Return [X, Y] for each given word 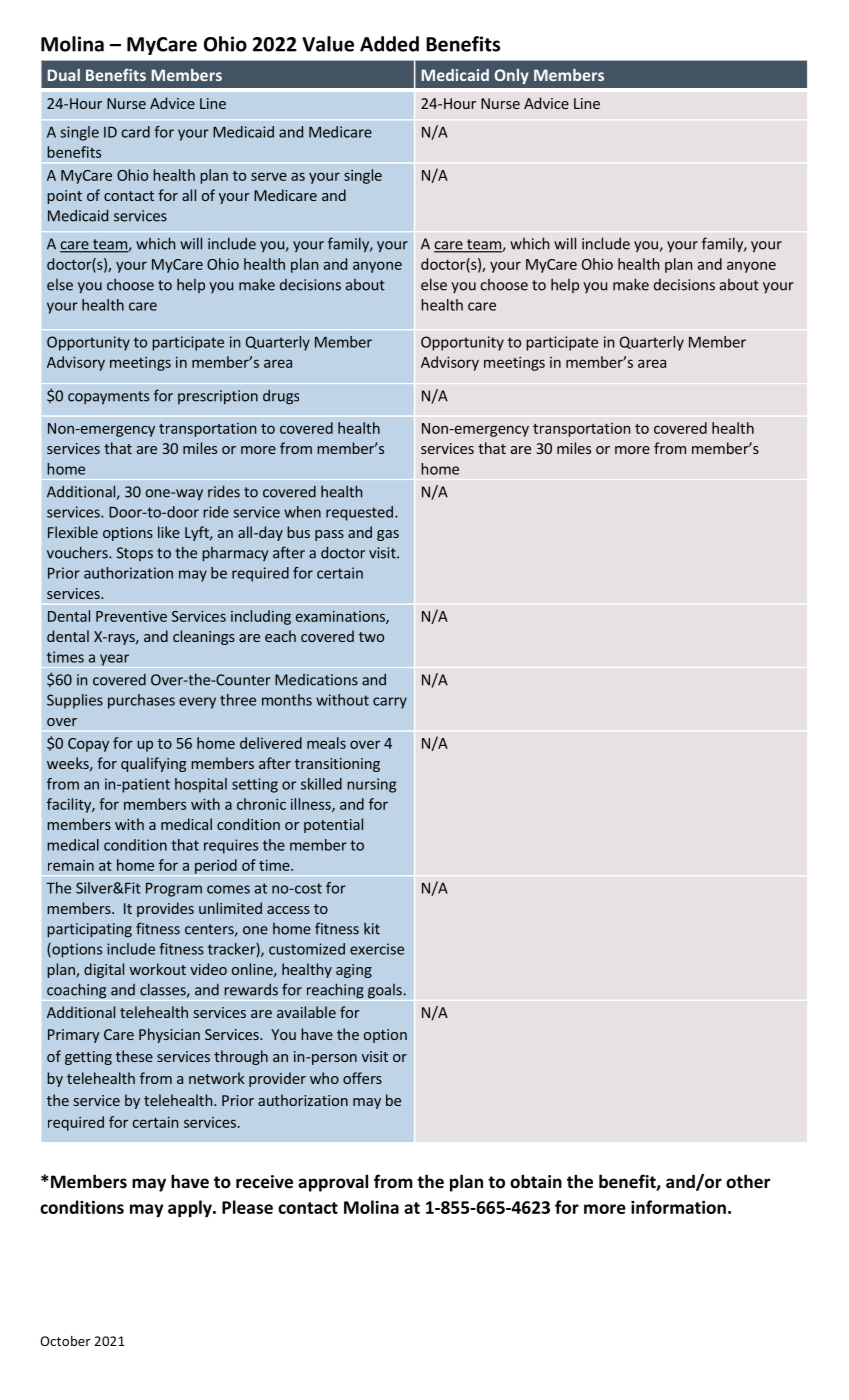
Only [512, 76]
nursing [371, 785]
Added [389, 44]
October [65, 1341]
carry [390, 703]
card [136, 132]
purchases [141, 701]
